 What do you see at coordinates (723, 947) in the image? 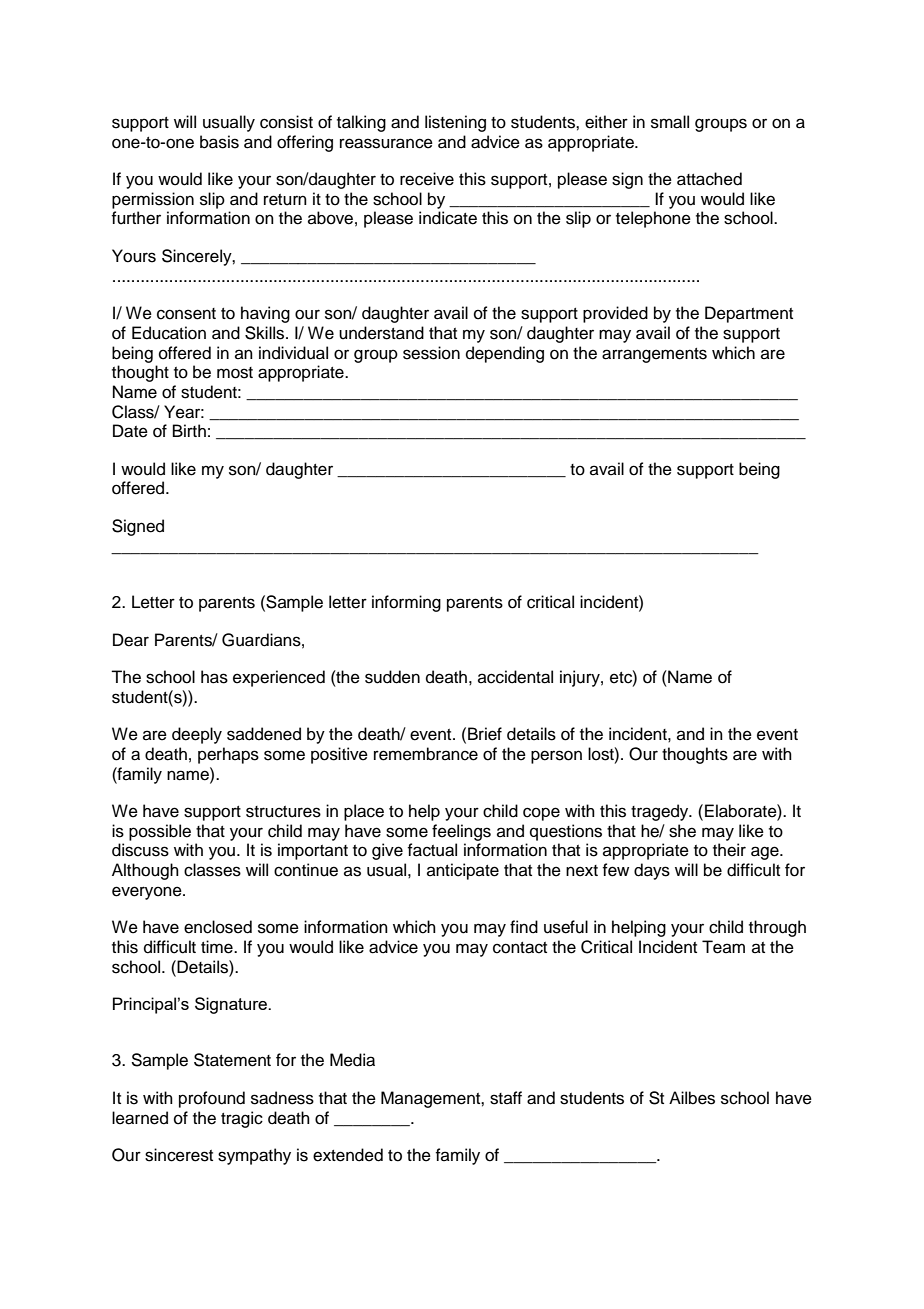
I see `Team` at bounding box center [723, 947].
